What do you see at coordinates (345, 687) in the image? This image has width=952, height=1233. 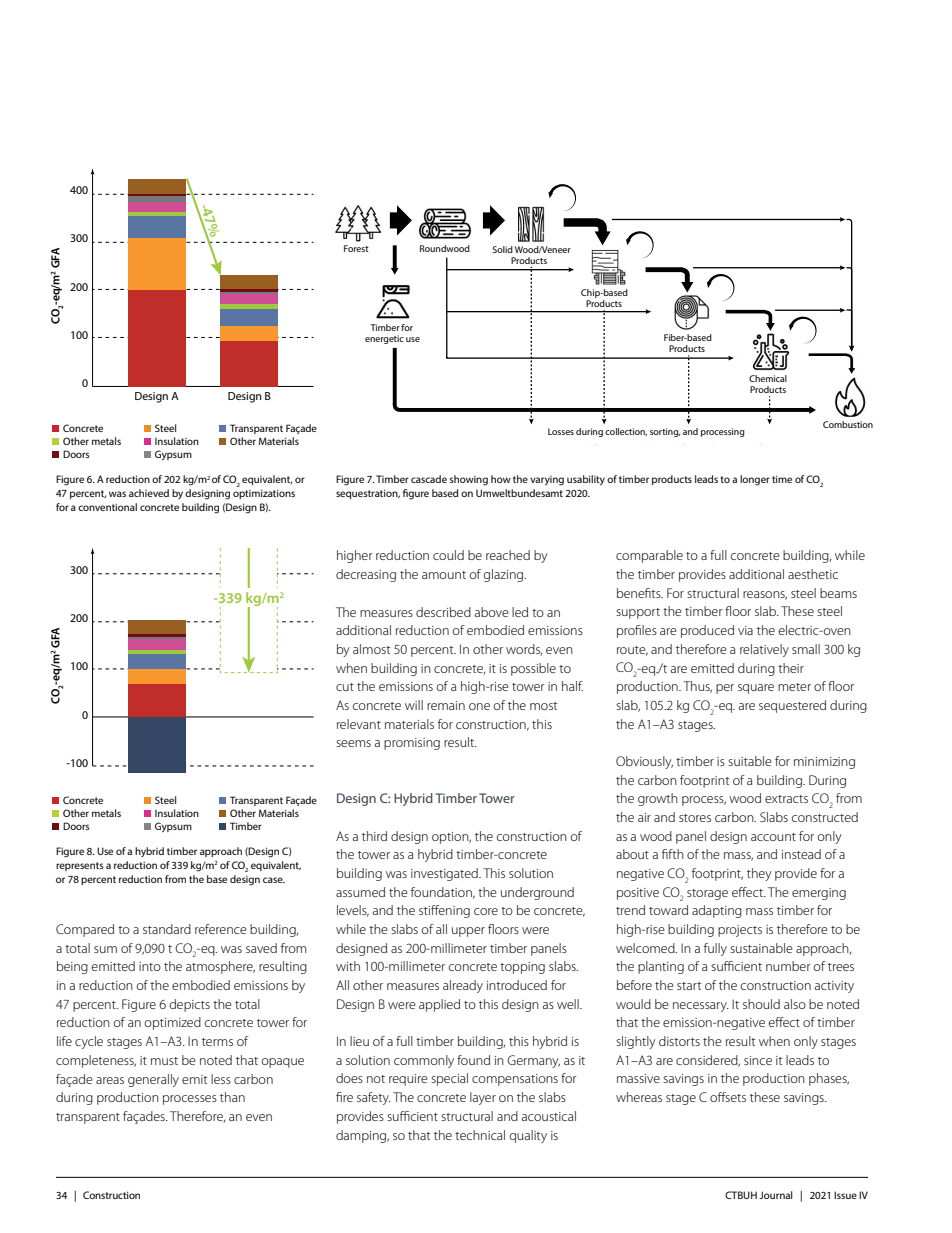 I see `cut` at bounding box center [345, 687].
